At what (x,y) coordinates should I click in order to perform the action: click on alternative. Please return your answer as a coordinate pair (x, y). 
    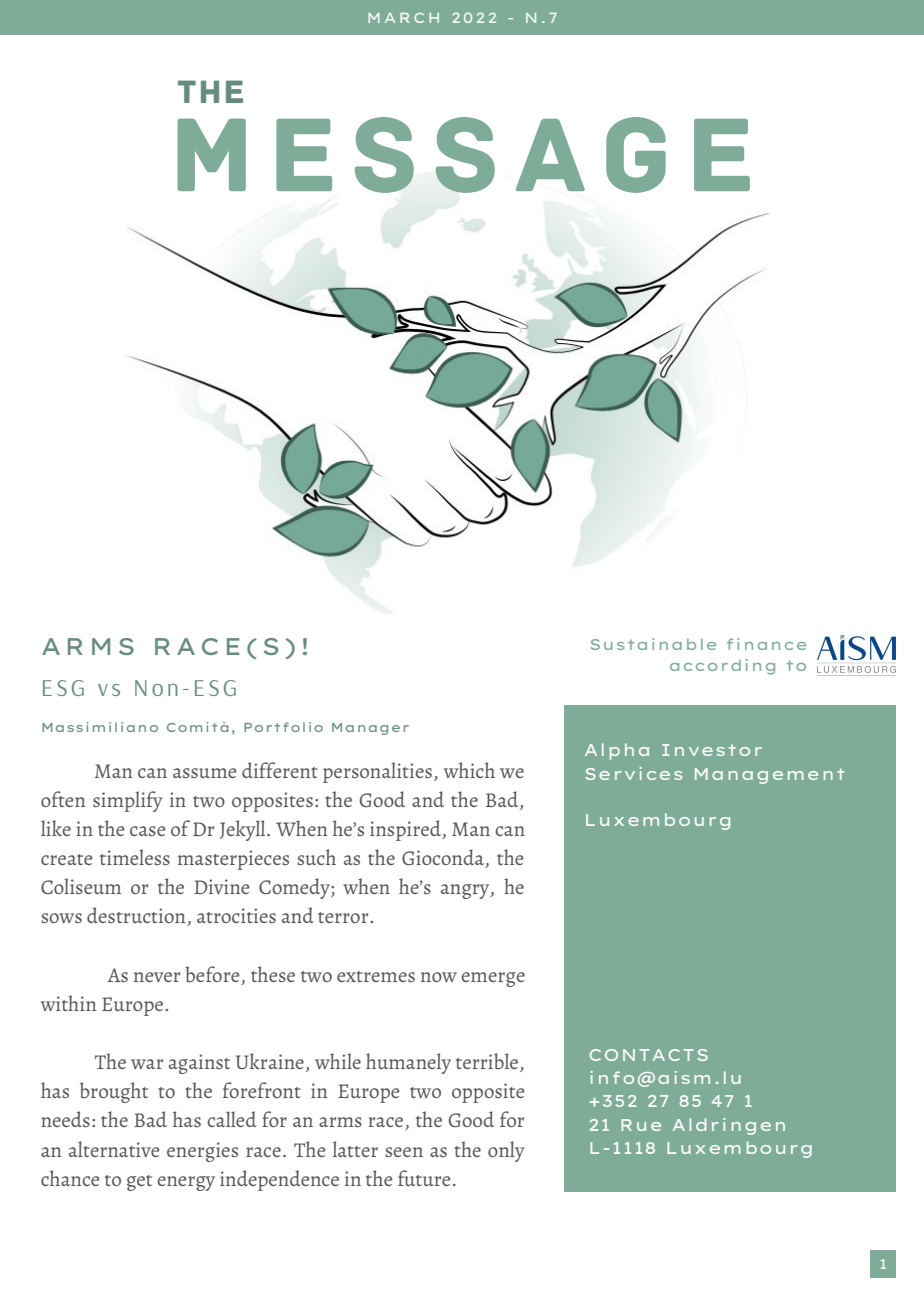
    Looking at the image, I should click on (114, 1149).
